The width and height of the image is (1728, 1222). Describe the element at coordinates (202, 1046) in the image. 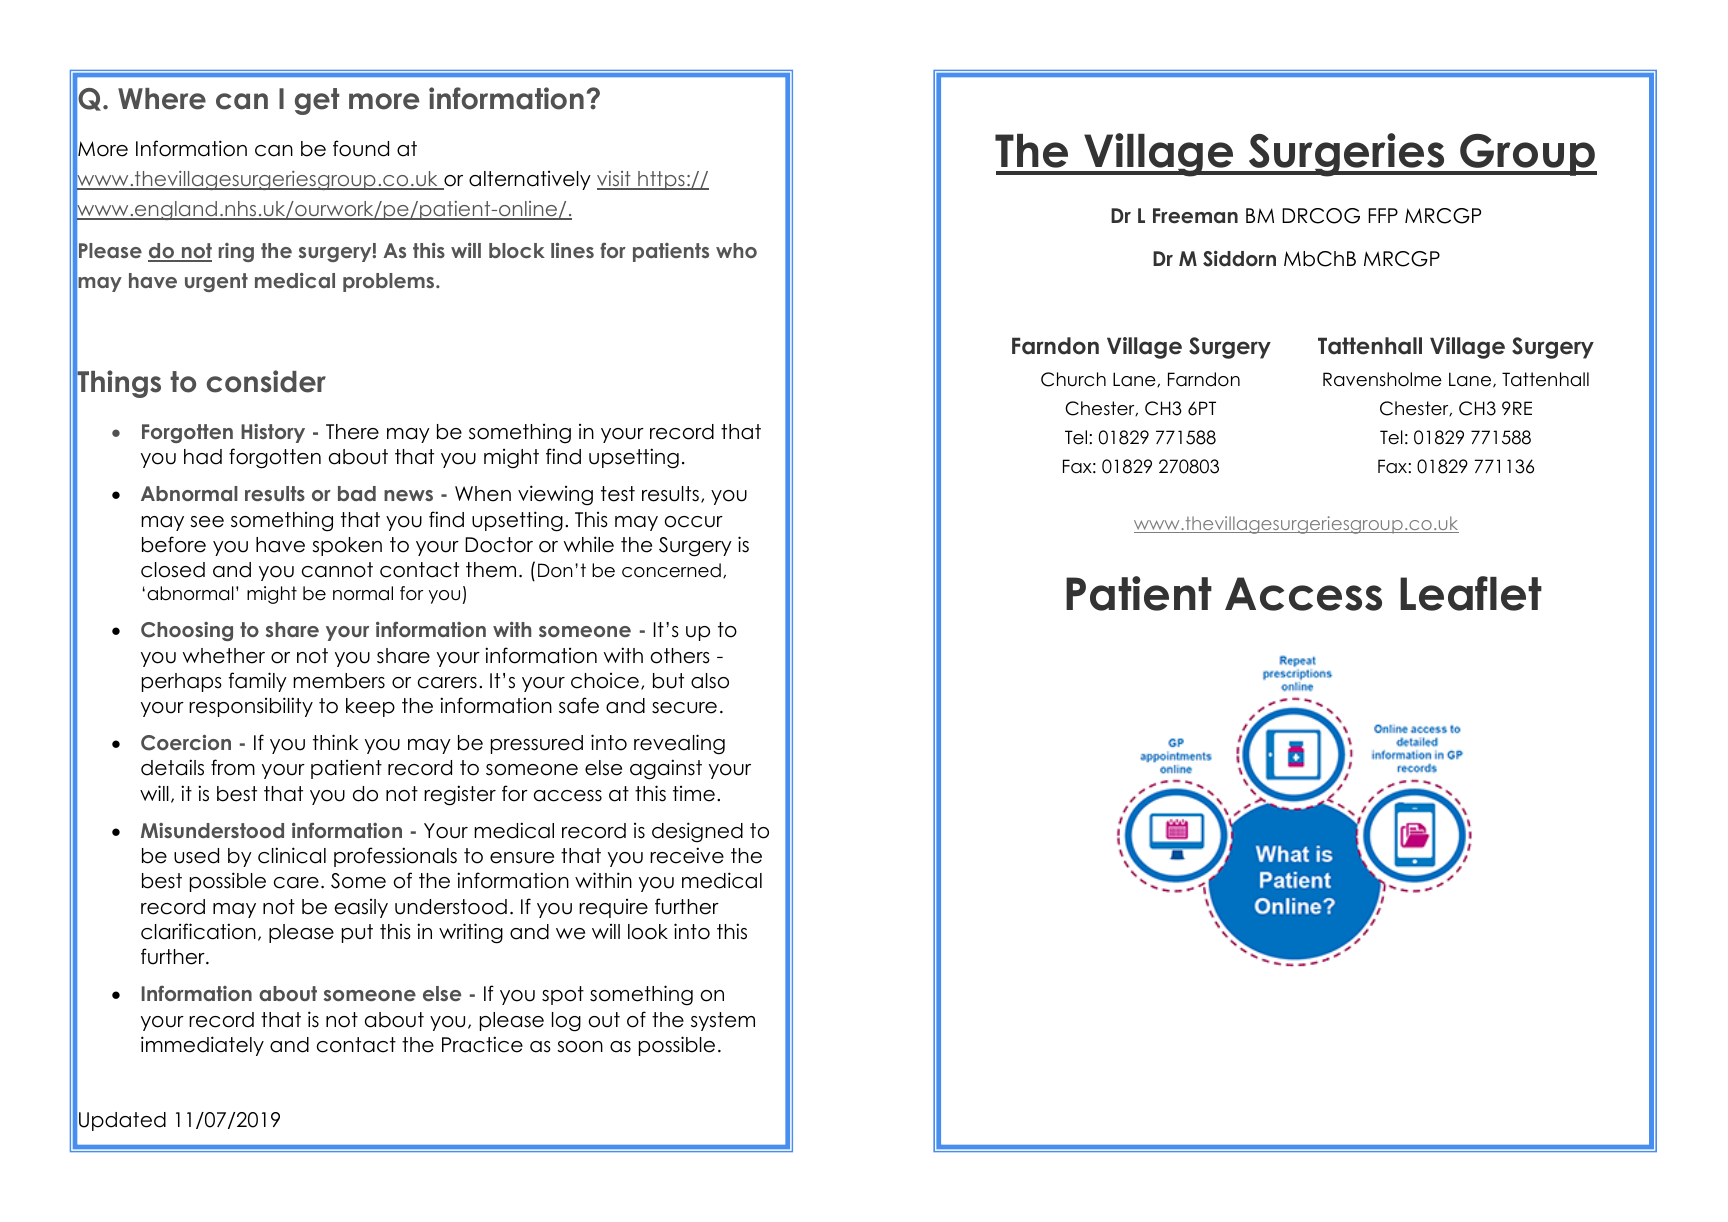

I see `immediately` at that location.
